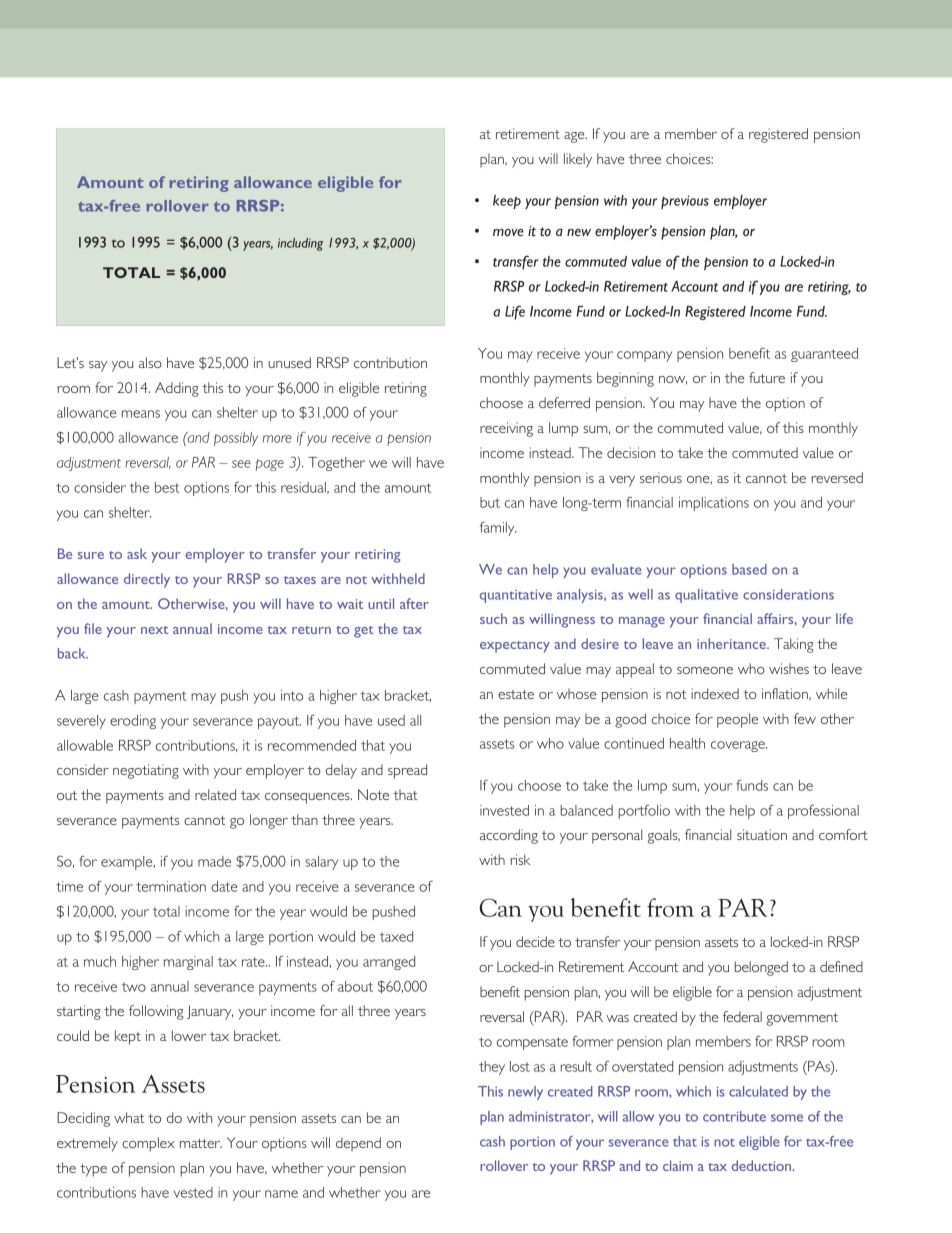 The image size is (952, 1233). What do you see at coordinates (516, 694) in the page?
I see `estate` at bounding box center [516, 694].
